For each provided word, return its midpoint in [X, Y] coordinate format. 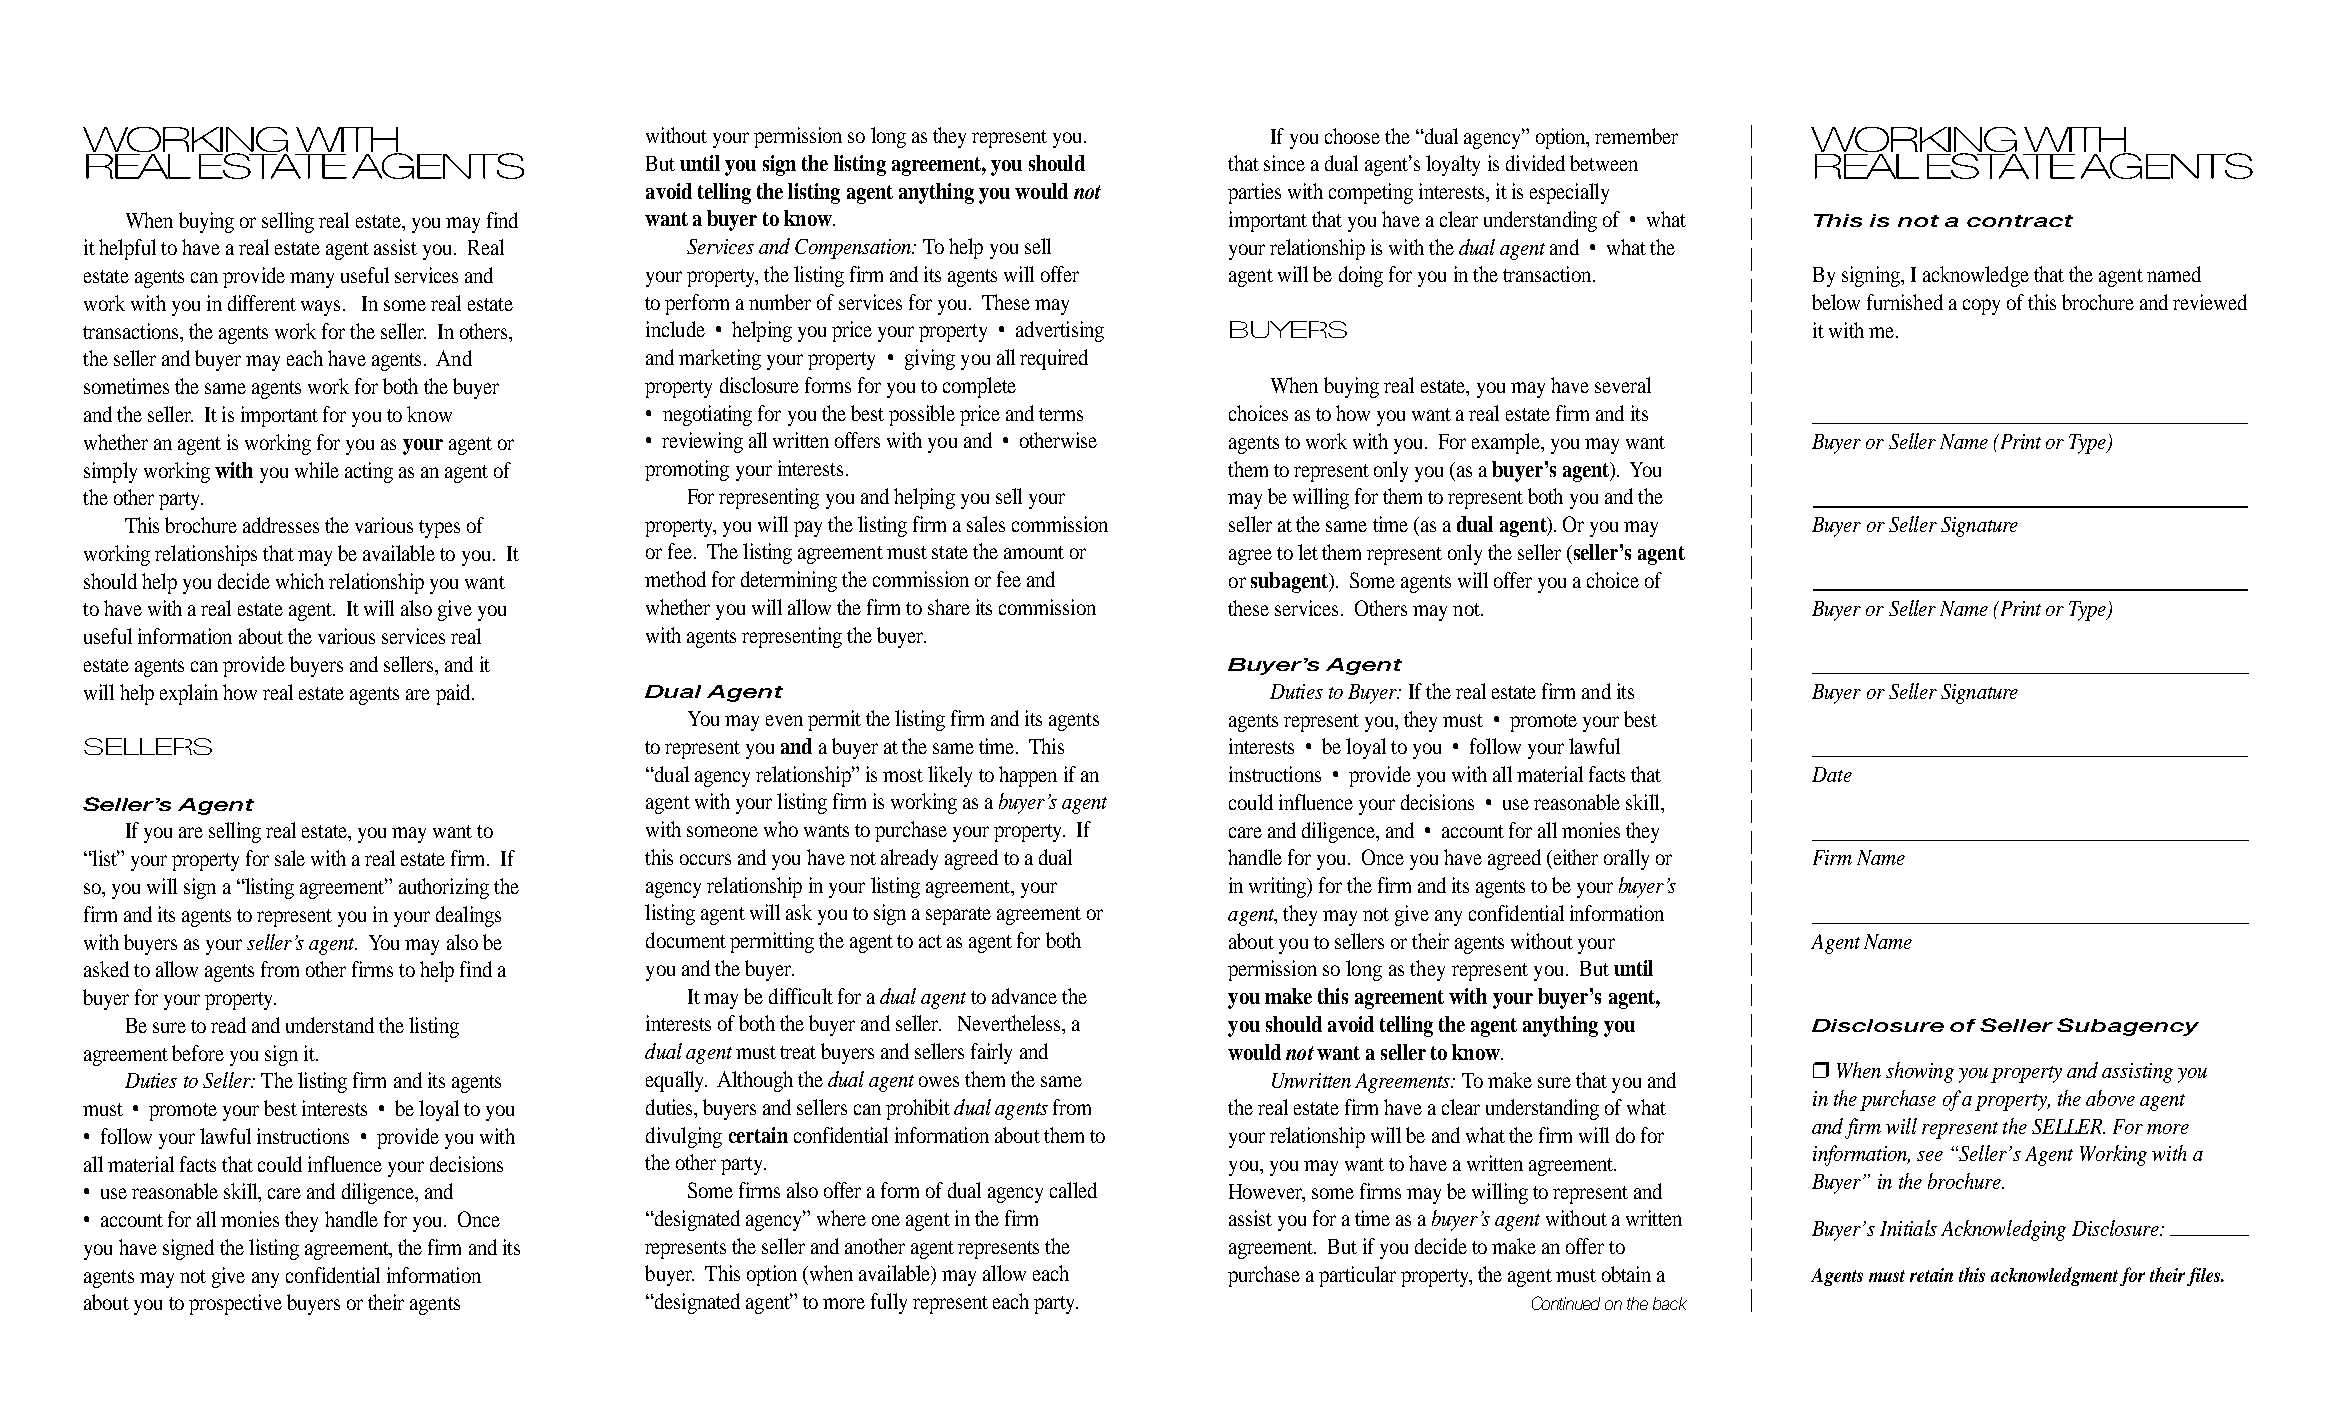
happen [1028, 776]
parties [1254, 193]
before [198, 1053]
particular [1357, 1276]
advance [1024, 996]
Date [1832, 774]
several [1623, 385]
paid [454, 694]
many [312, 280]
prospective [235, 1304]
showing [1920, 1072]
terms [1061, 414]
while [317, 470]
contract [2020, 221]
